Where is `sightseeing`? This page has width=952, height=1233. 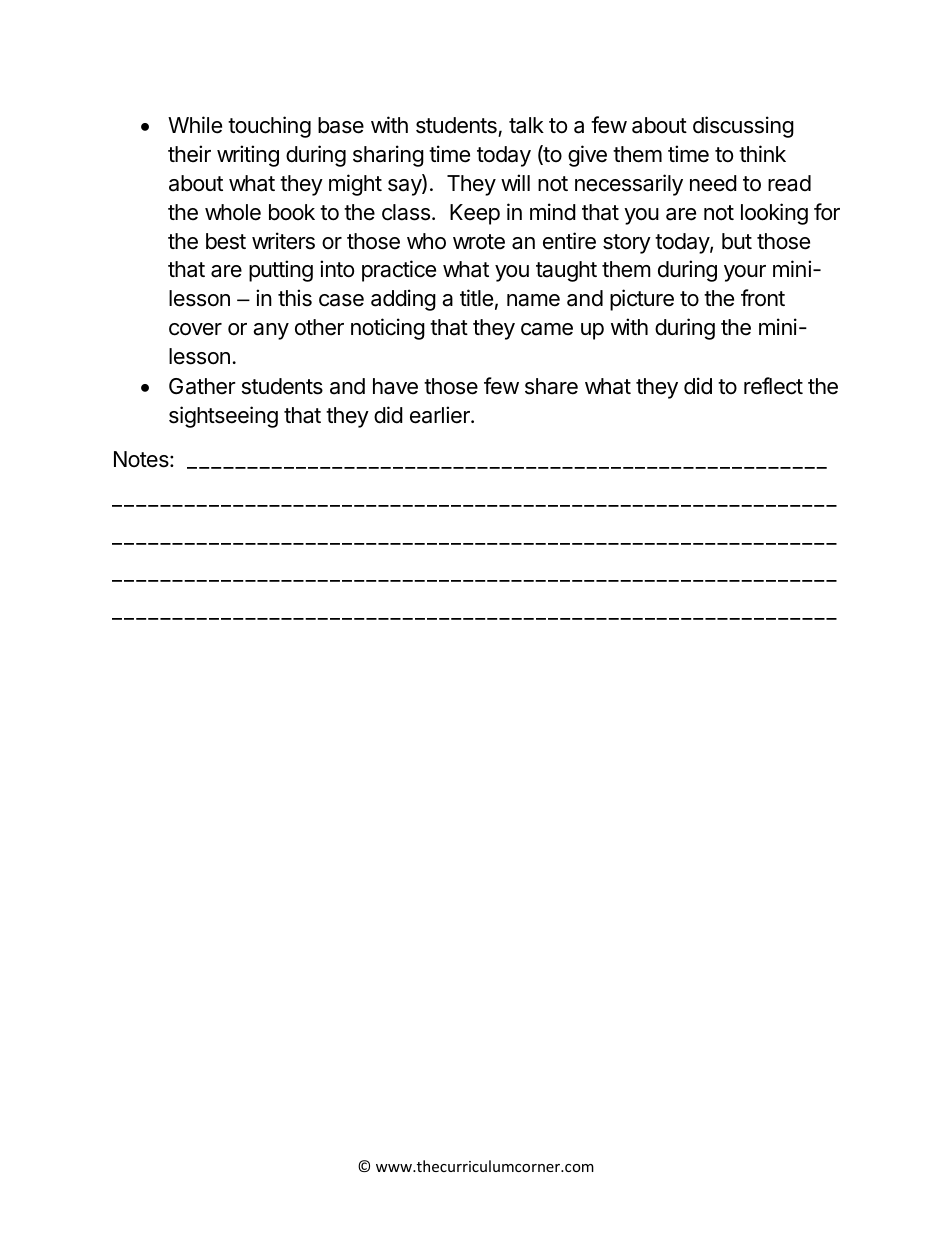
sightseeing is located at coordinates (223, 417).
